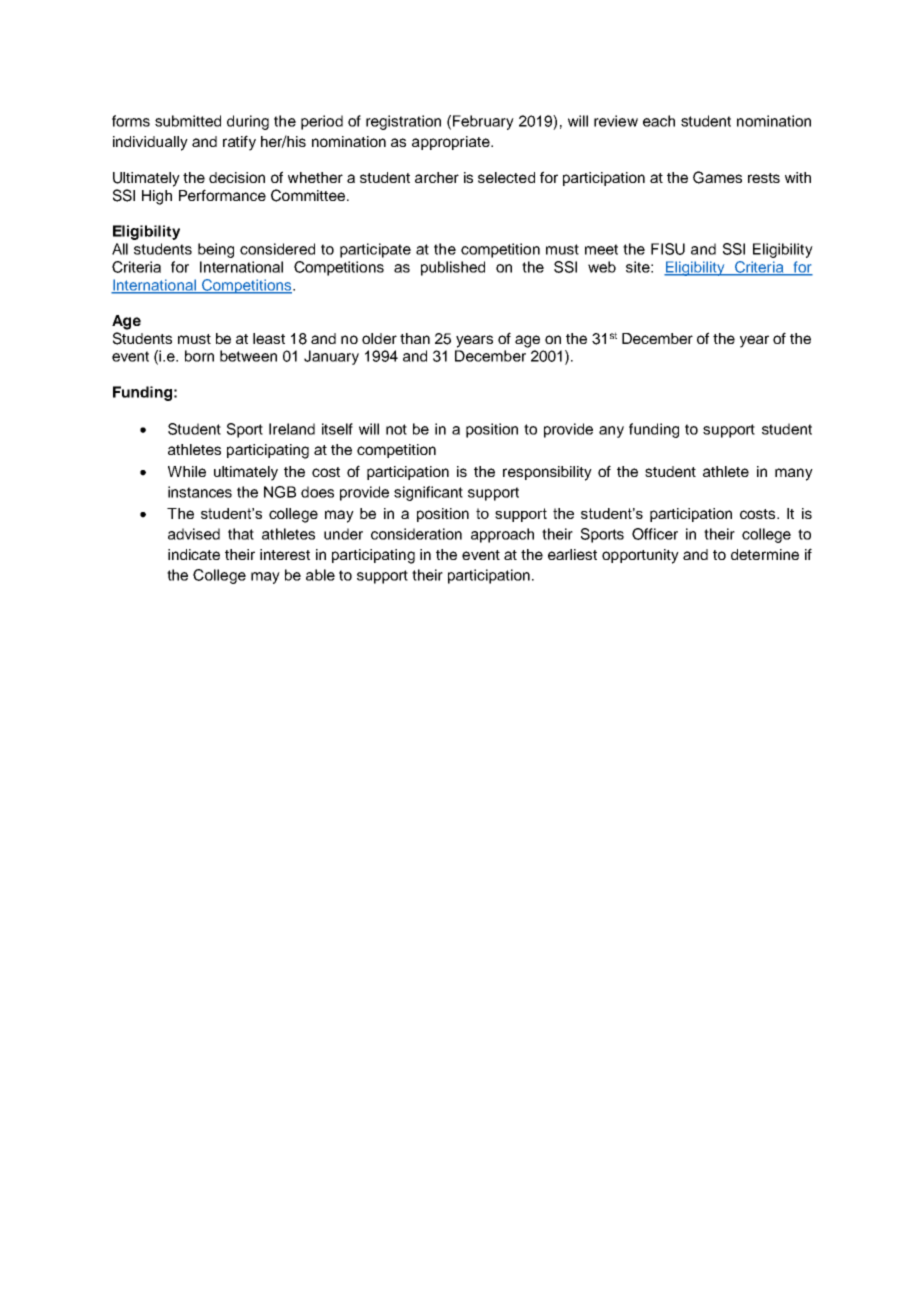 The height and width of the screenshot is (1308, 924). What do you see at coordinates (765, 554) in the screenshot?
I see `determine` at bounding box center [765, 554].
